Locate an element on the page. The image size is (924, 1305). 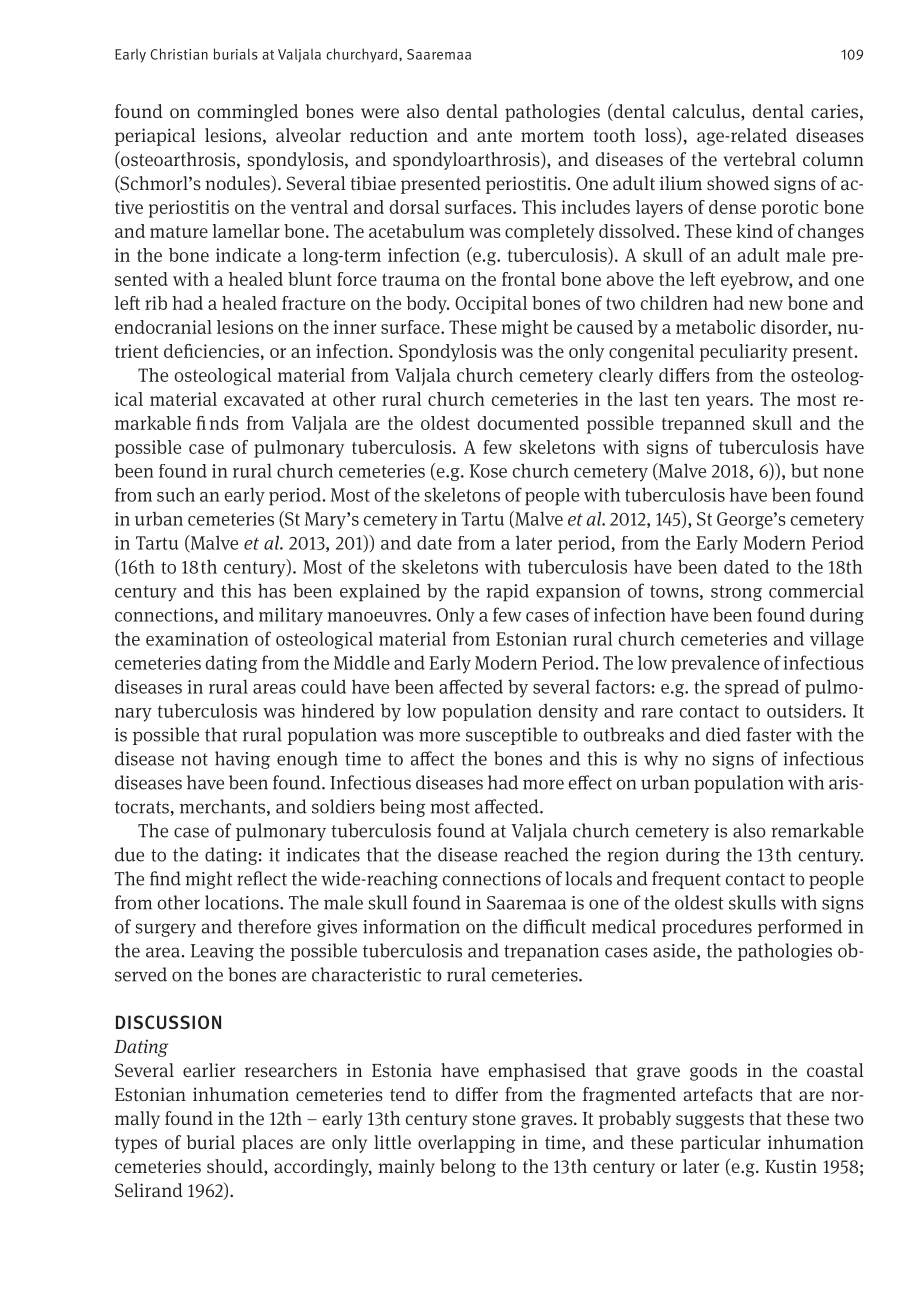
peculiarity is located at coordinates (744, 353).
